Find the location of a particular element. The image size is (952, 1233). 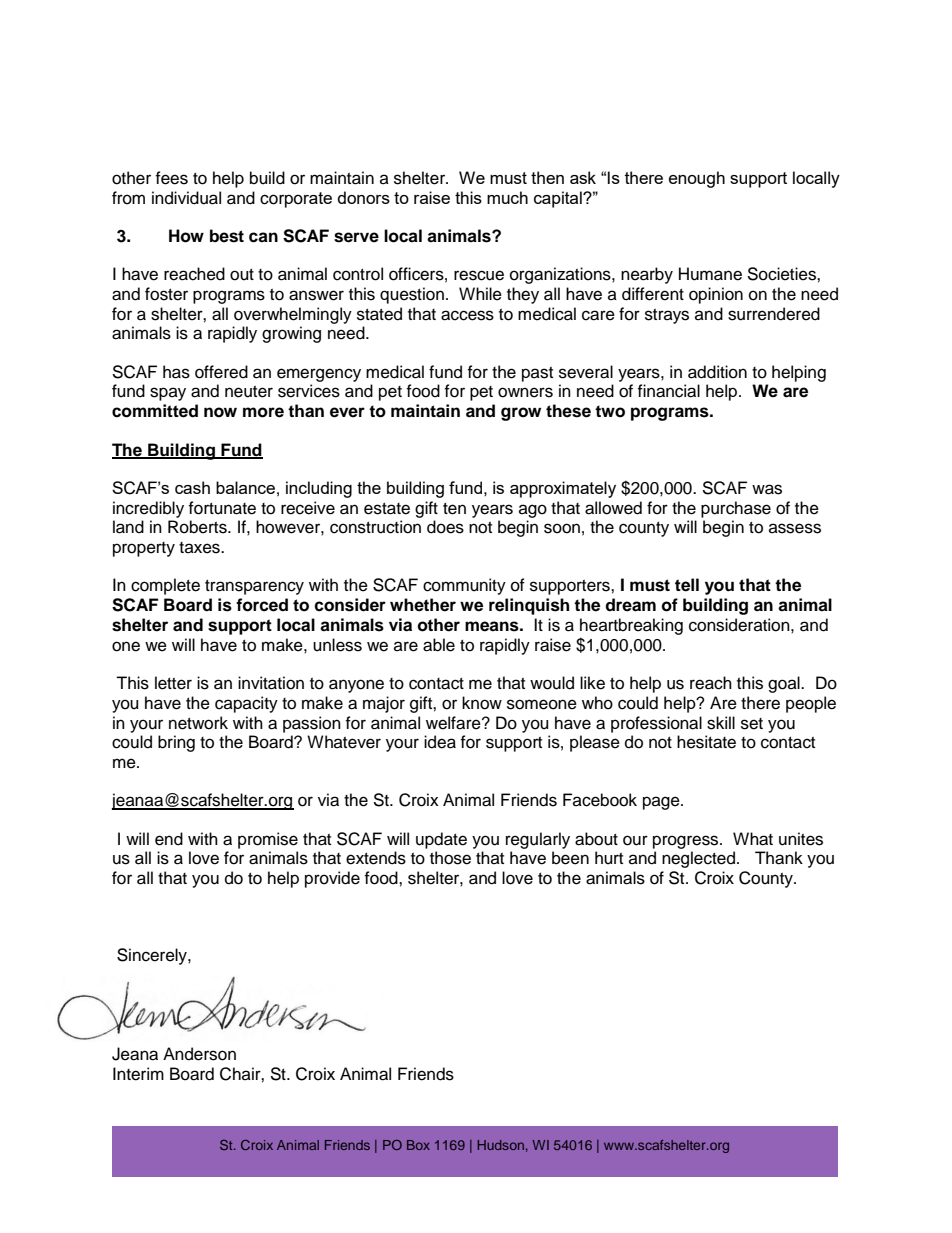

much is located at coordinates (507, 197).
